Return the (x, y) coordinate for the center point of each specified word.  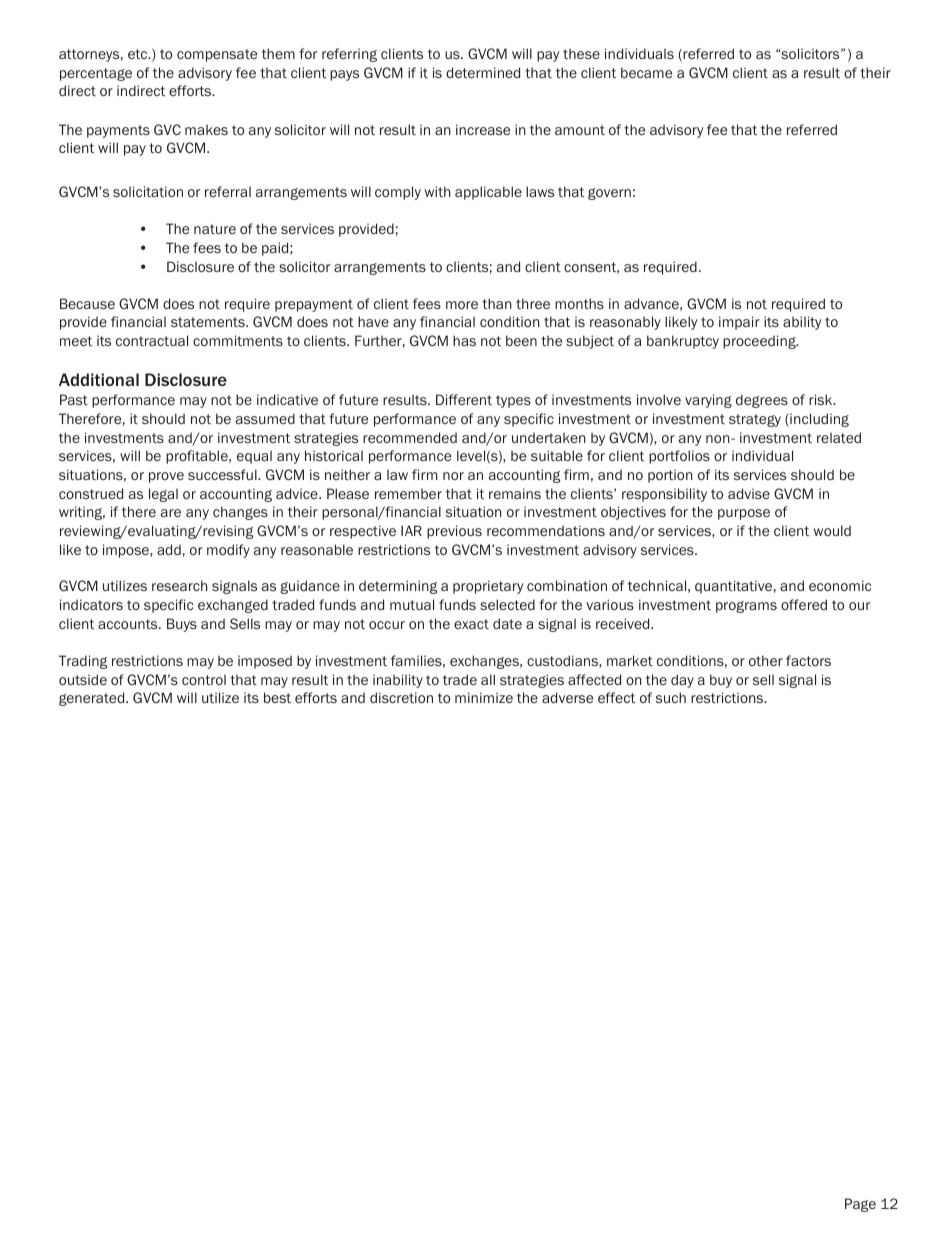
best (277, 697)
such (671, 697)
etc (139, 54)
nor (453, 476)
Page (860, 1205)
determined (483, 72)
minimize (484, 697)
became (646, 72)
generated (93, 699)
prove (166, 477)
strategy (755, 420)
